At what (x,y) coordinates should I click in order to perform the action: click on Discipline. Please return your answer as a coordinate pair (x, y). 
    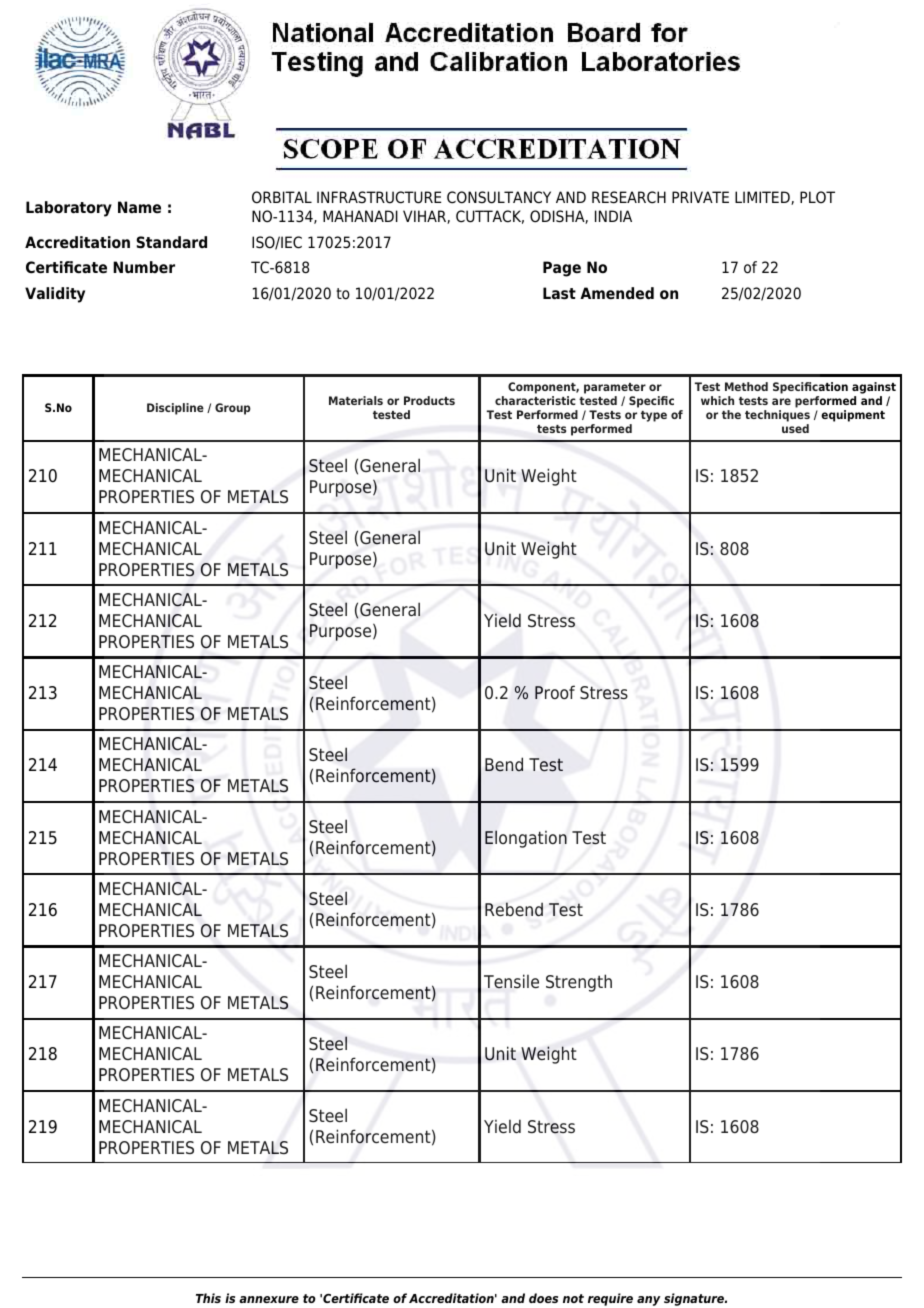
    Looking at the image, I should click on (175, 409).
